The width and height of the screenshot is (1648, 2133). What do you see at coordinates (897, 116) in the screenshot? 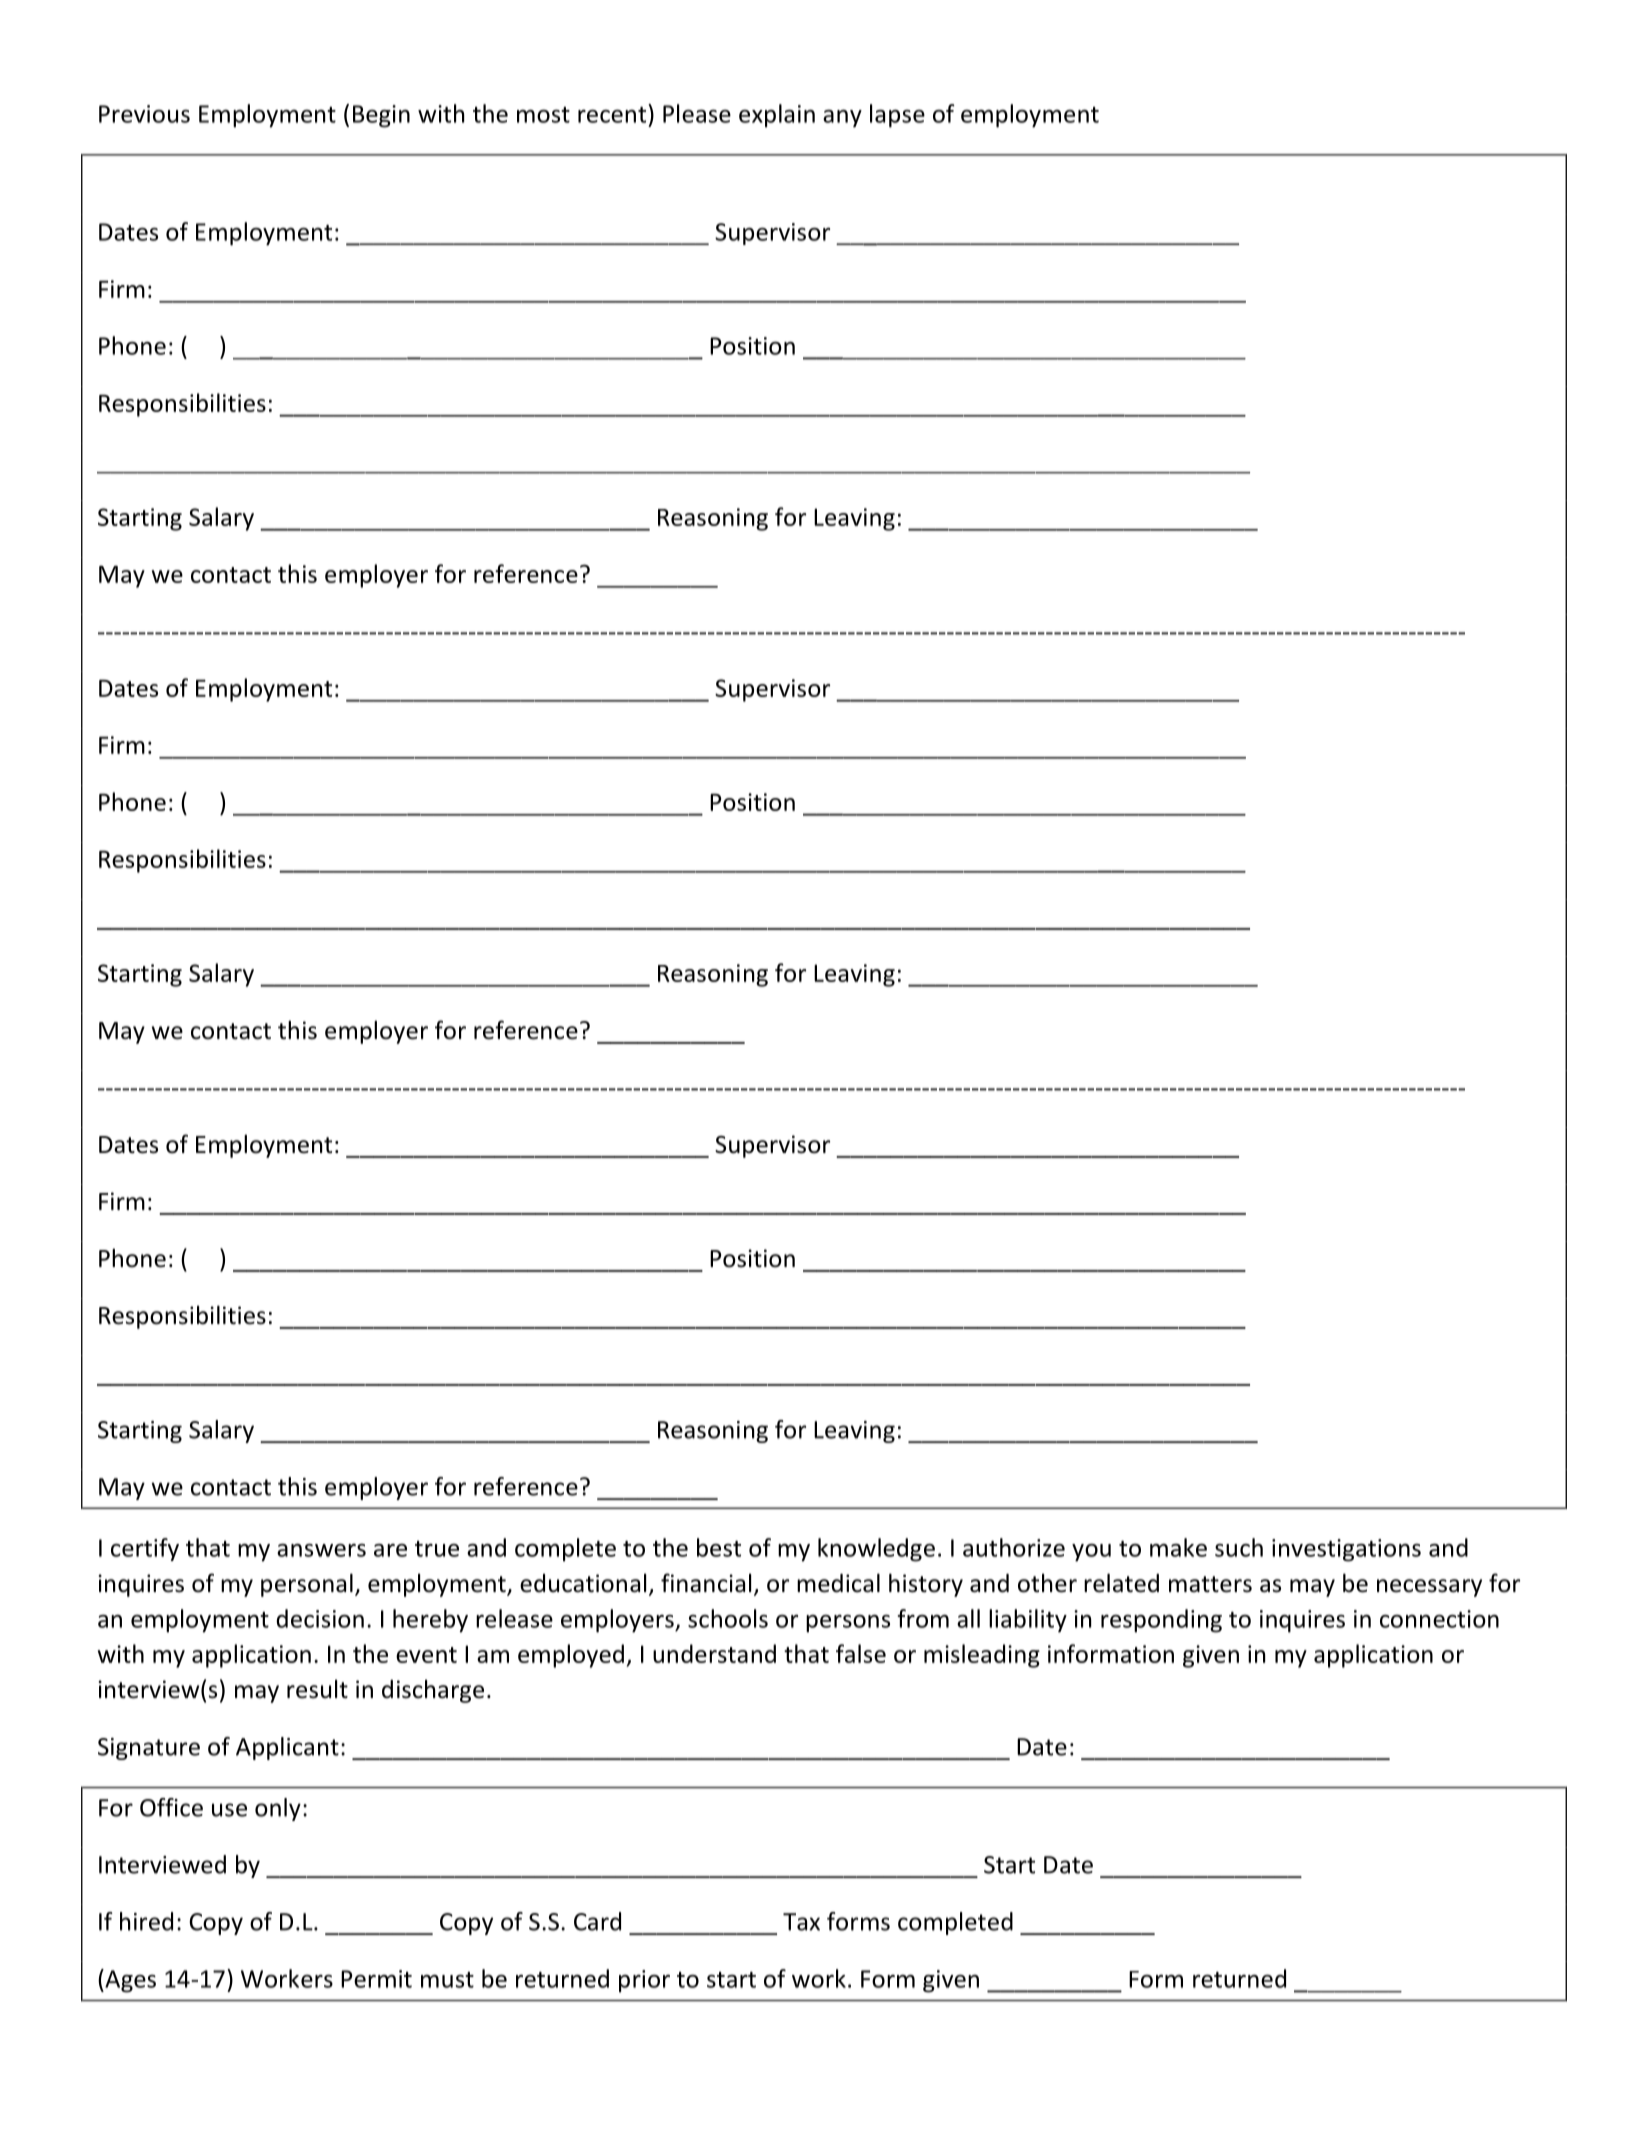
I see `lapse` at bounding box center [897, 116].
